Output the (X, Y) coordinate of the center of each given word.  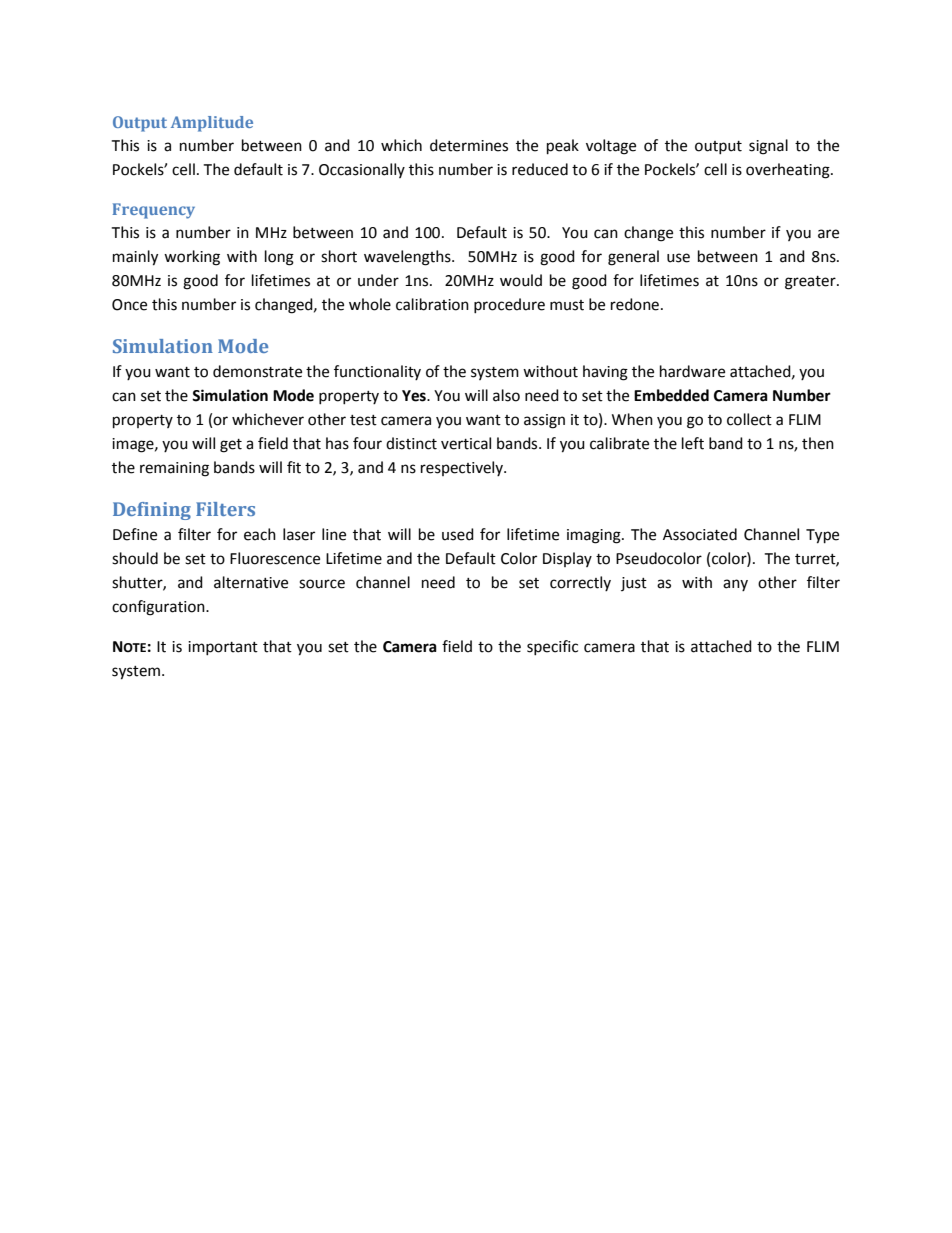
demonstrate (257, 371)
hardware (692, 371)
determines (469, 145)
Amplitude (212, 124)
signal (768, 147)
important (223, 648)
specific (552, 647)
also (506, 395)
